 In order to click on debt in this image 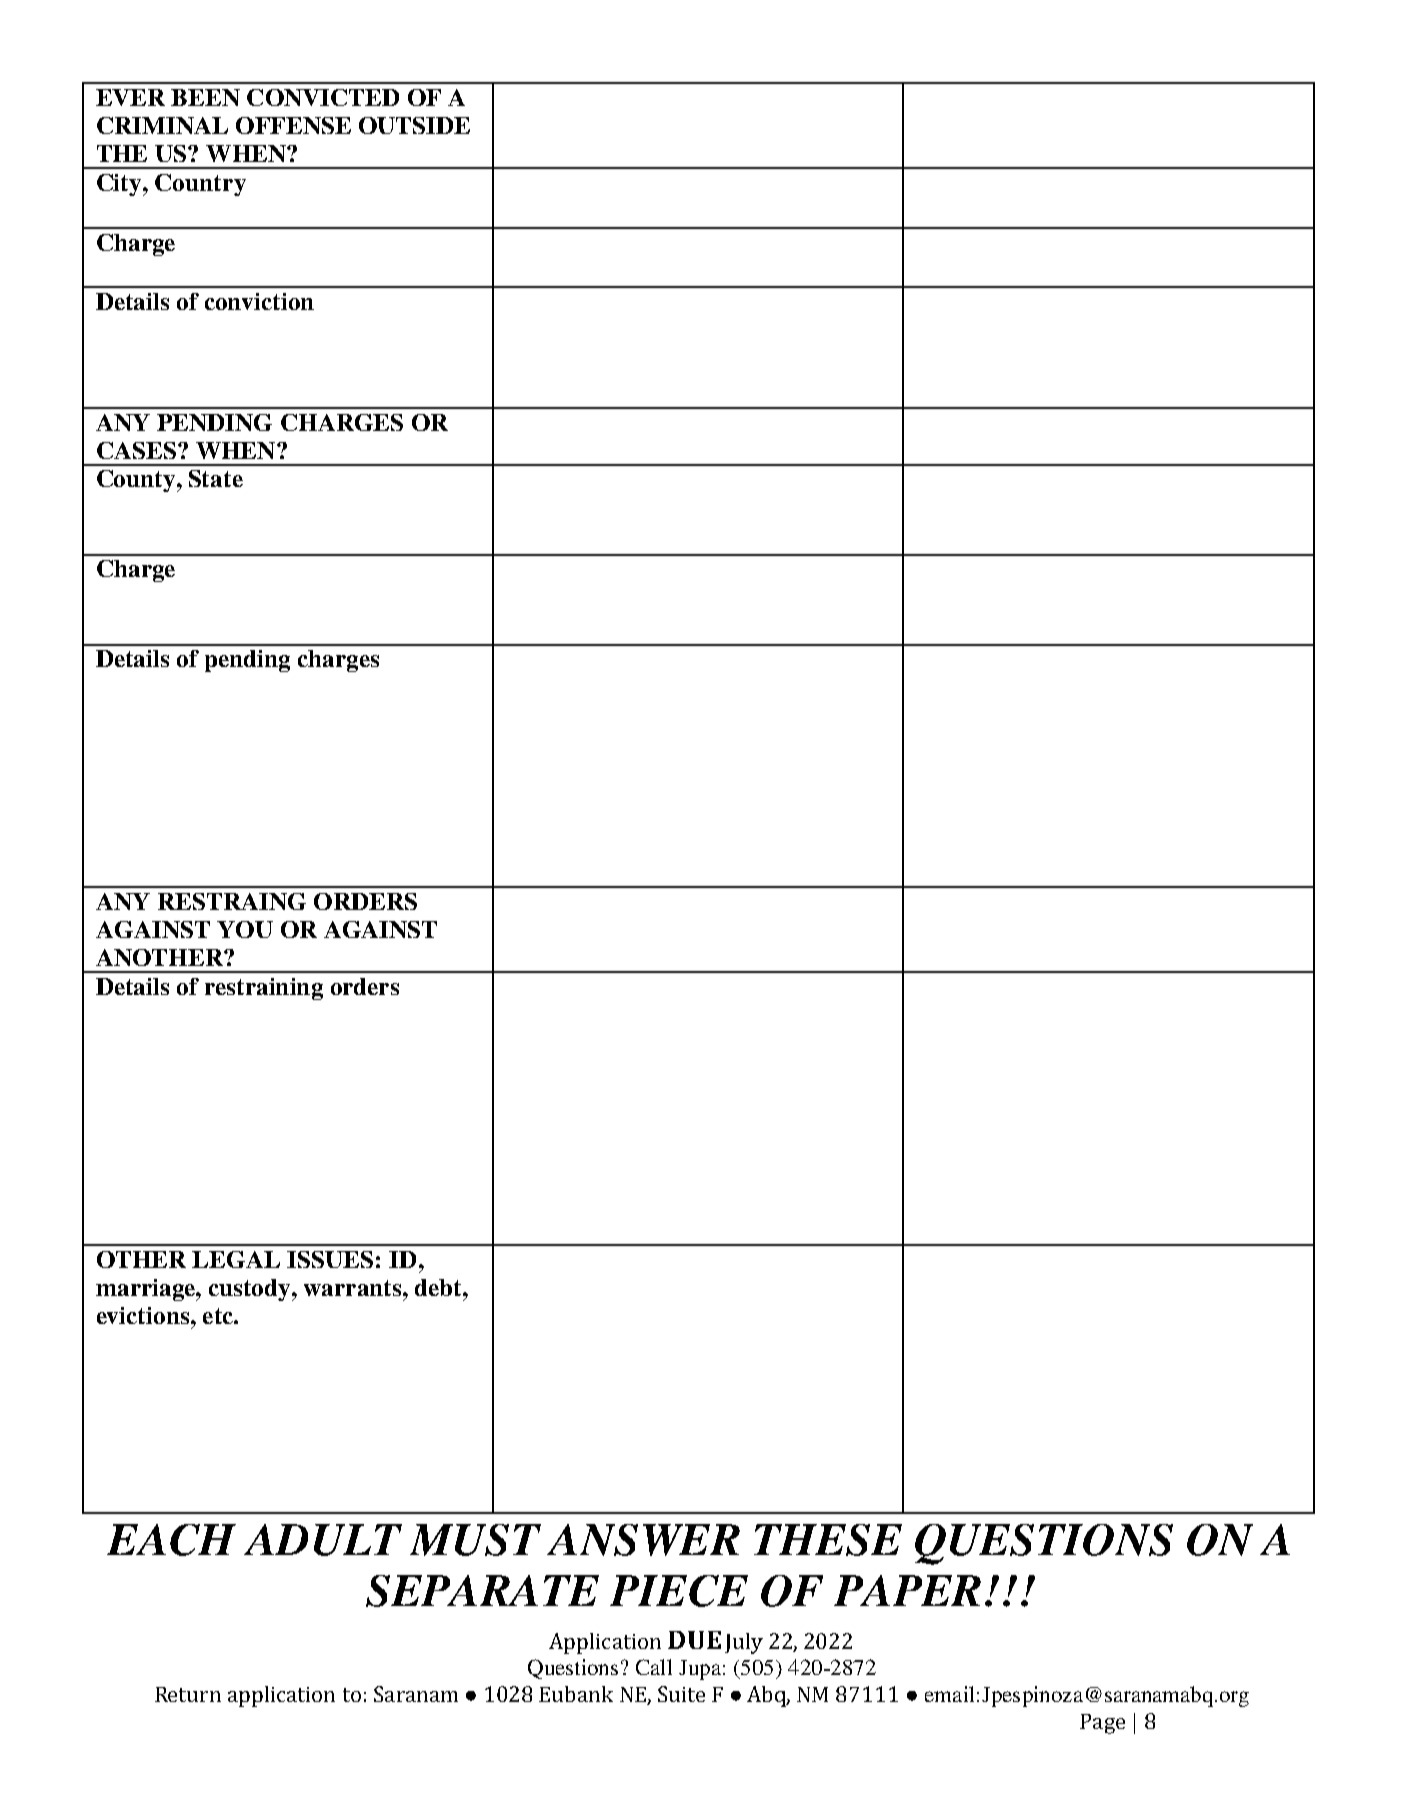, I will do `click(439, 1287)`.
